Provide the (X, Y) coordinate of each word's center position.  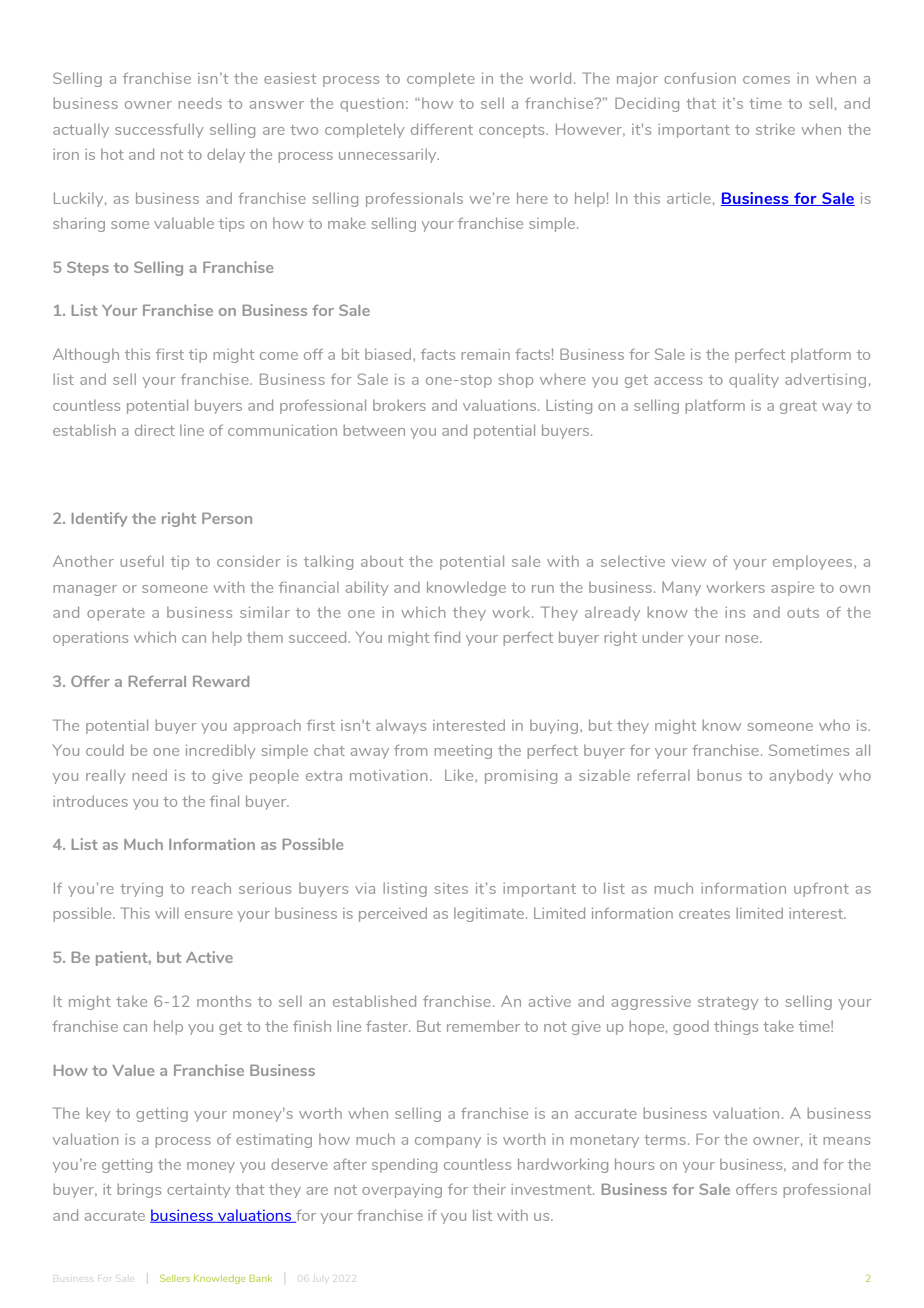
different (442, 129)
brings (139, 1190)
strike (775, 129)
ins (735, 612)
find (447, 637)
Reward (221, 681)
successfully (159, 130)
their (489, 1189)
